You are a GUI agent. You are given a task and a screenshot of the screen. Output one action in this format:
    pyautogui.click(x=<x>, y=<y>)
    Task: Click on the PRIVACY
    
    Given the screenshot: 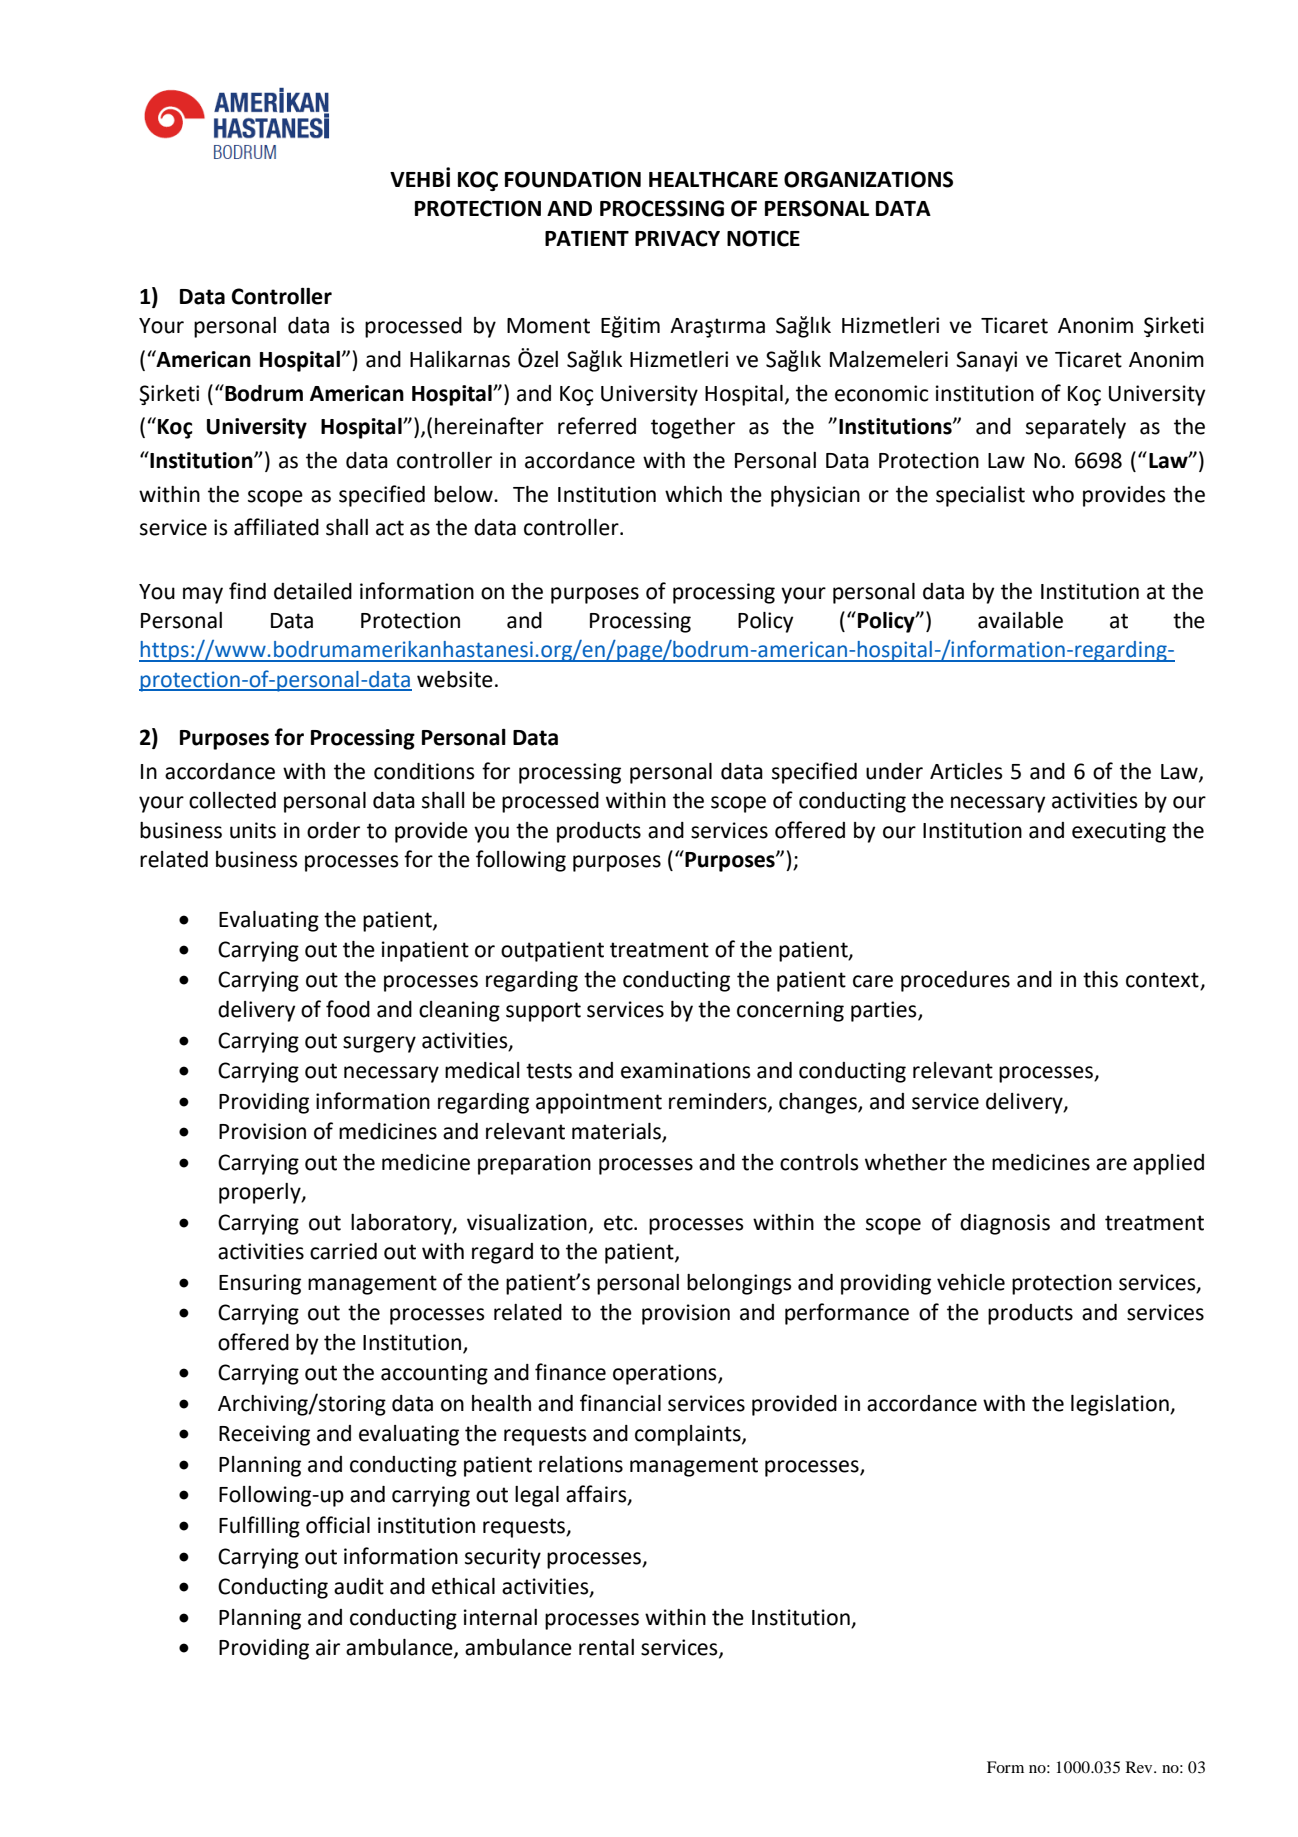 What is the action you would take?
    pyautogui.click(x=677, y=238)
